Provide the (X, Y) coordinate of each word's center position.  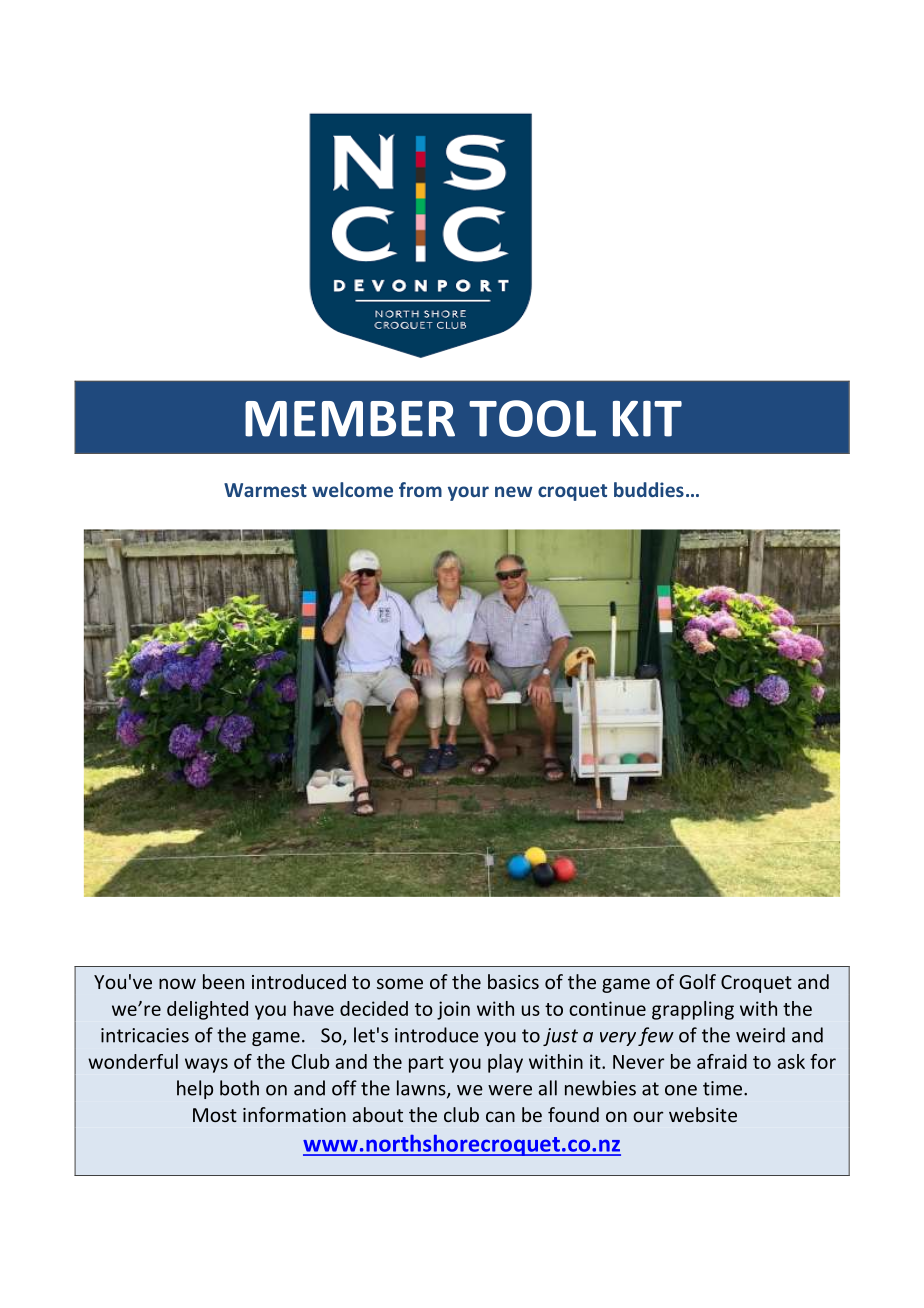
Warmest (265, 490)
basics (513, 981)
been (223, 981)
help (195, 1089)
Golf (697, 981)
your (468, 493)
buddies (649, 489)
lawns (422, 1089)
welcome (352, 489)
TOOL (532, 418)
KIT (647, 419)
